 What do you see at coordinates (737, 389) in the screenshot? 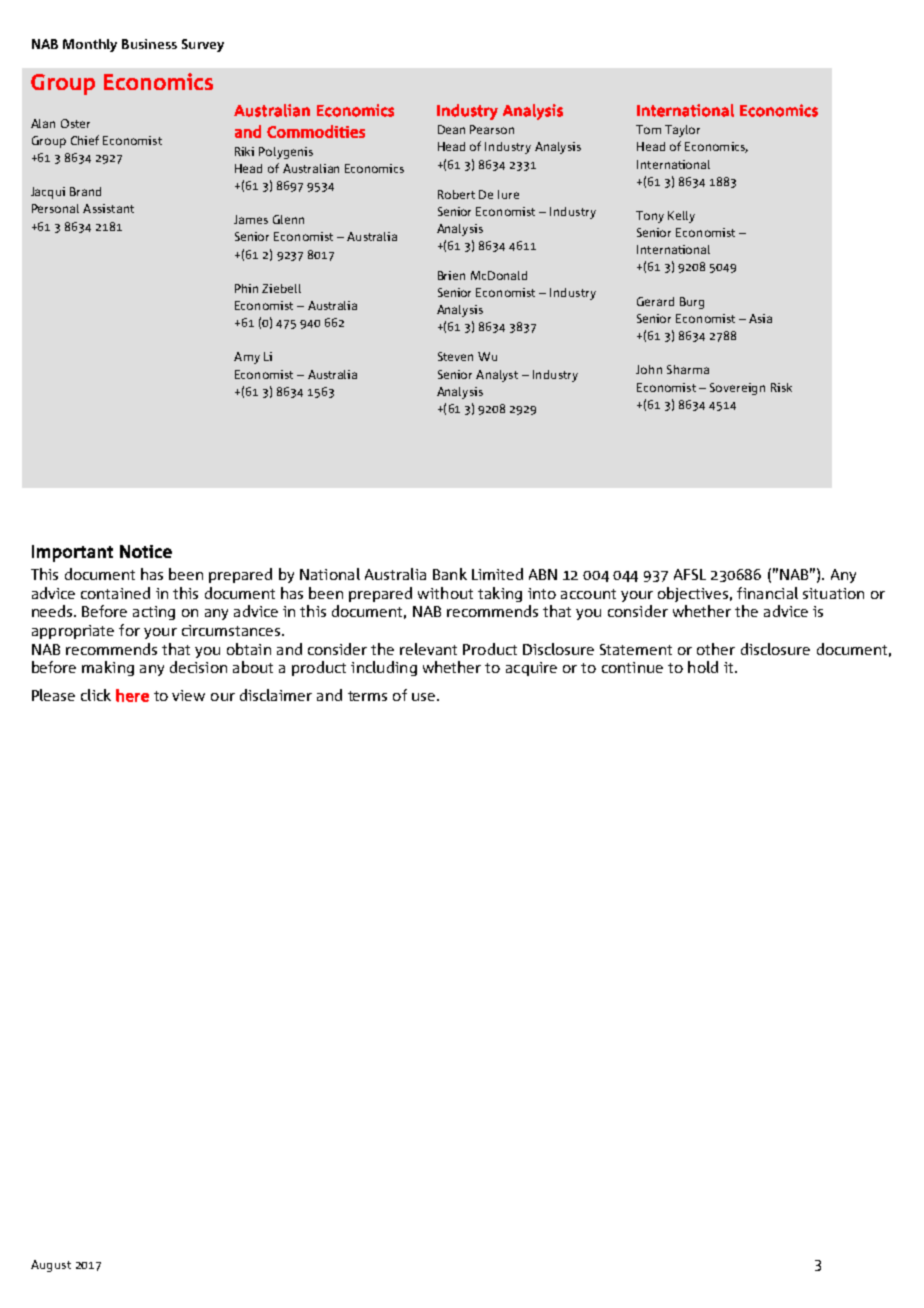
I see `Sovereign` at bounding box center [737, 389].
